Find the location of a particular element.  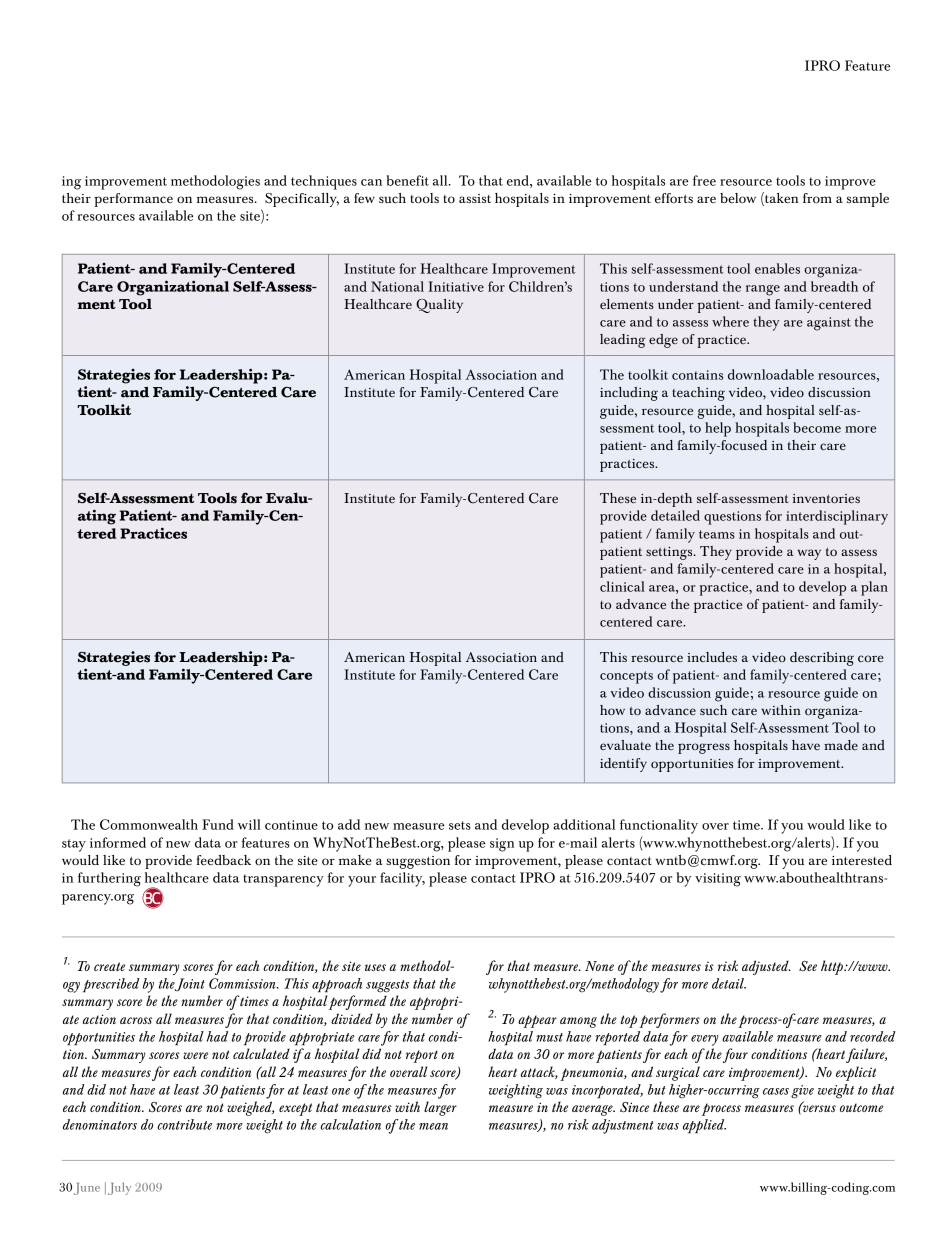

adjusted is located at coordinates (766, 967).
